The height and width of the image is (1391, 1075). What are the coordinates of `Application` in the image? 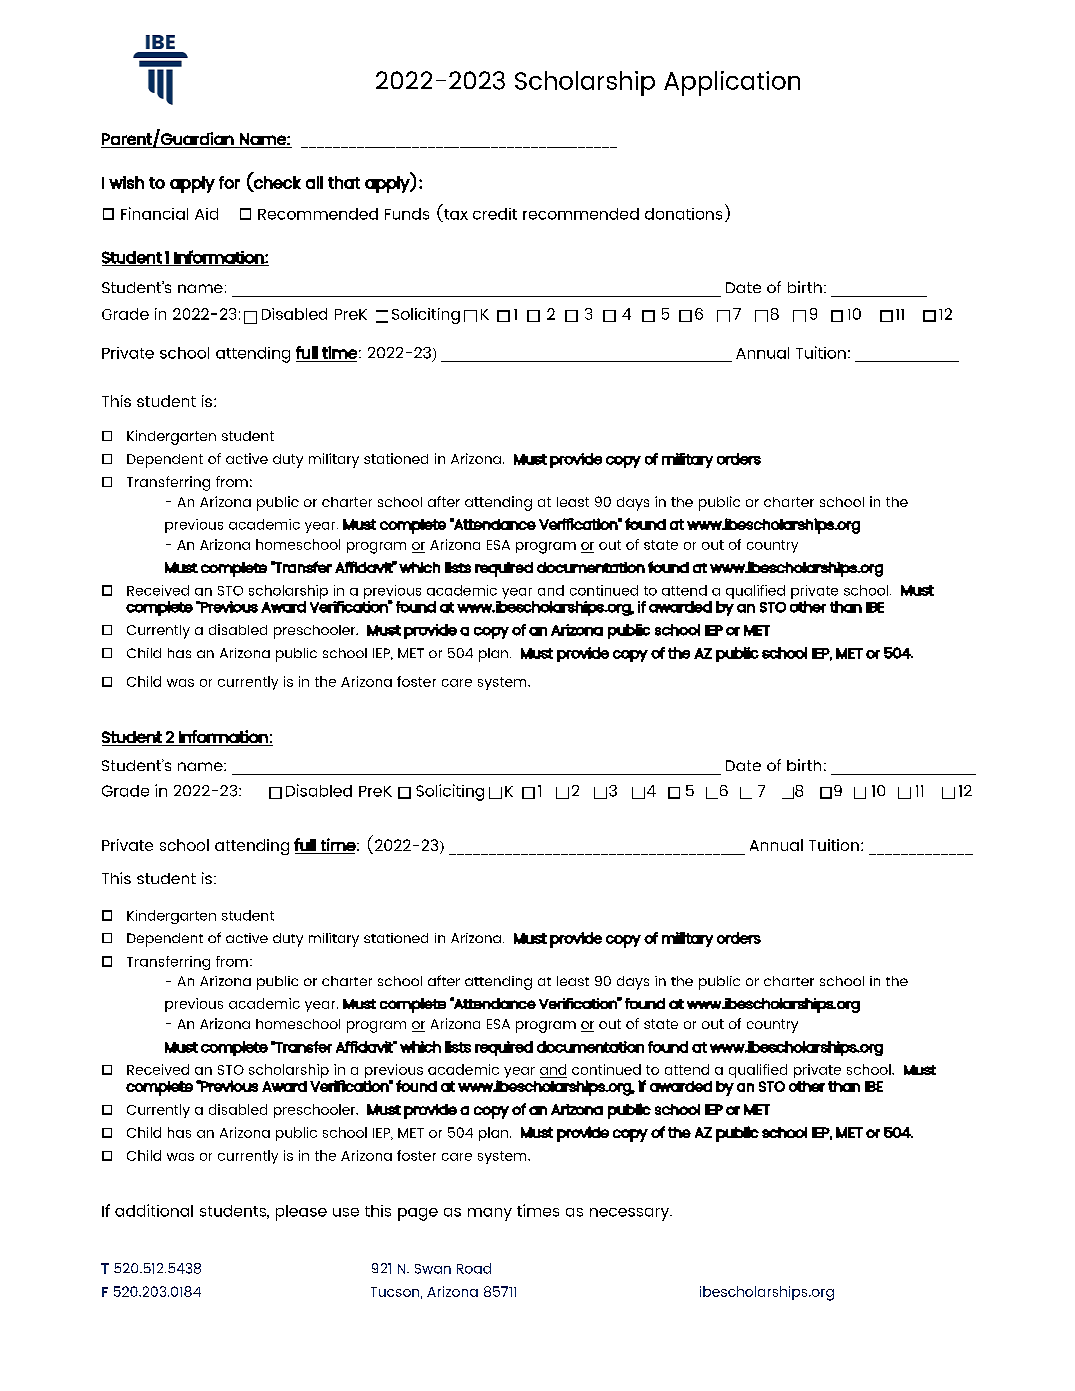 It's located at (732, 83).
